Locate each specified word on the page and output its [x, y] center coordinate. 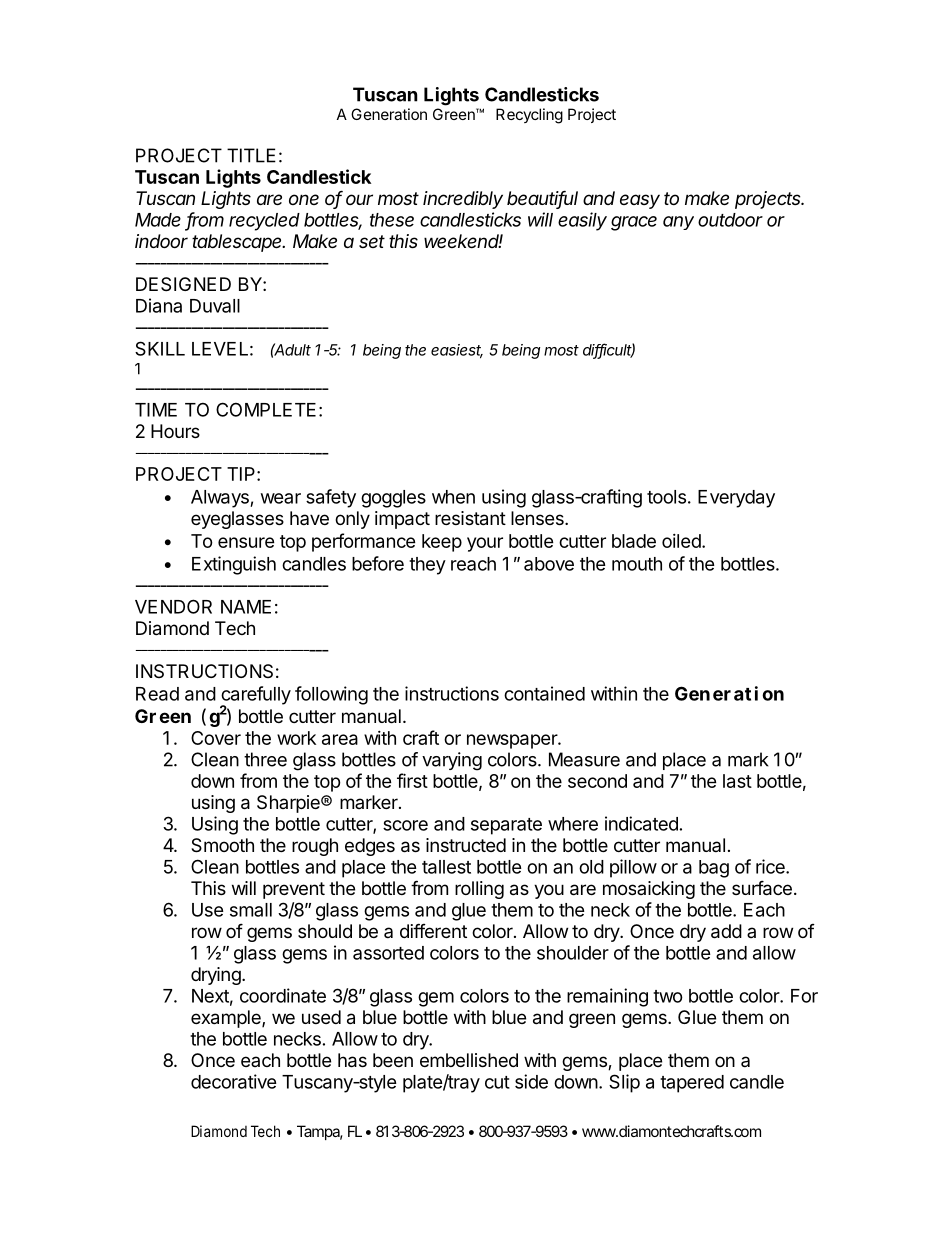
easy [640, 201]
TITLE [251, 155]
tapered [692, 1084]
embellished [469, 1060]
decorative [234, 1081]
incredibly [463, 200]
